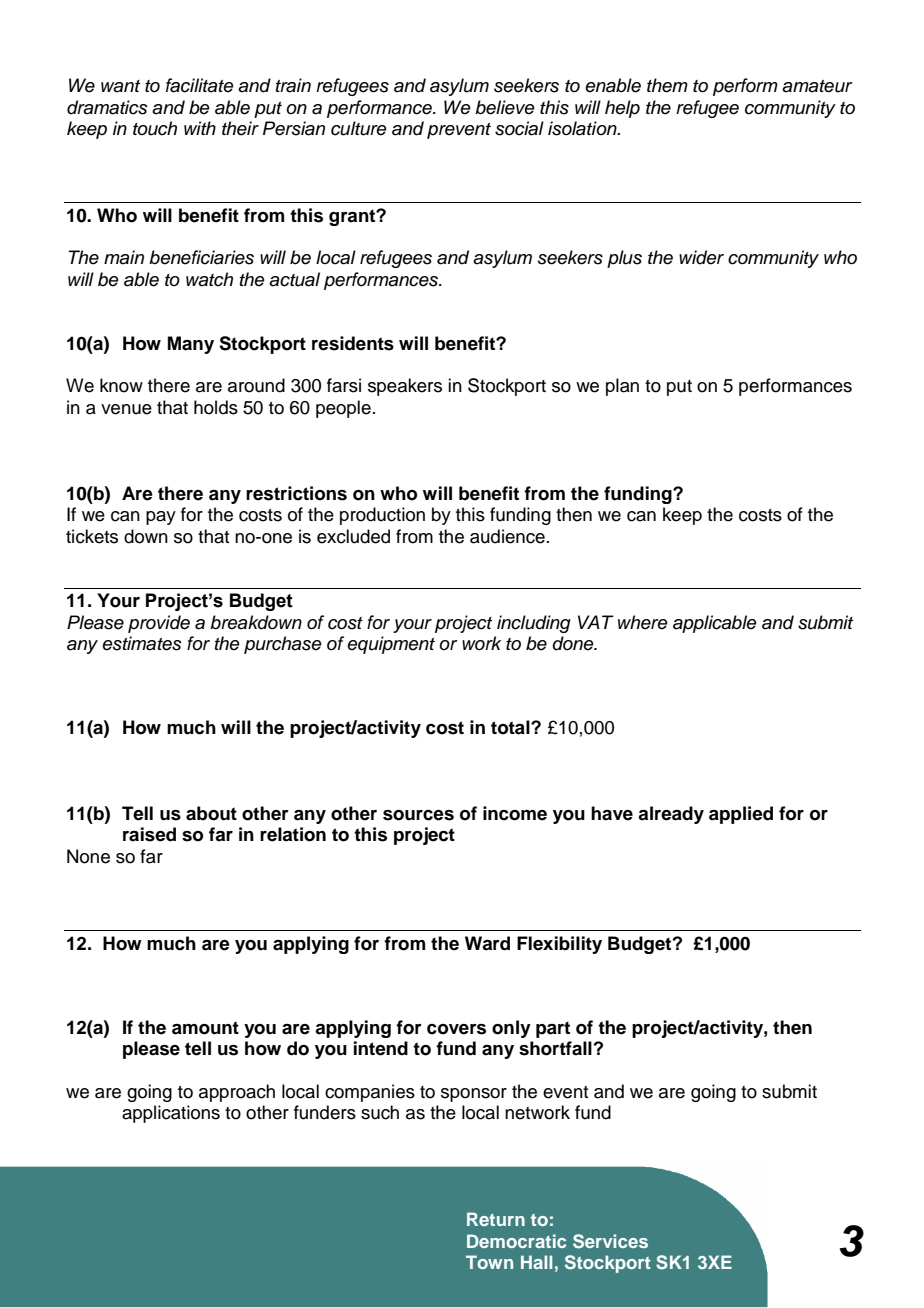  I want to click on believe, so click(505, 107).
